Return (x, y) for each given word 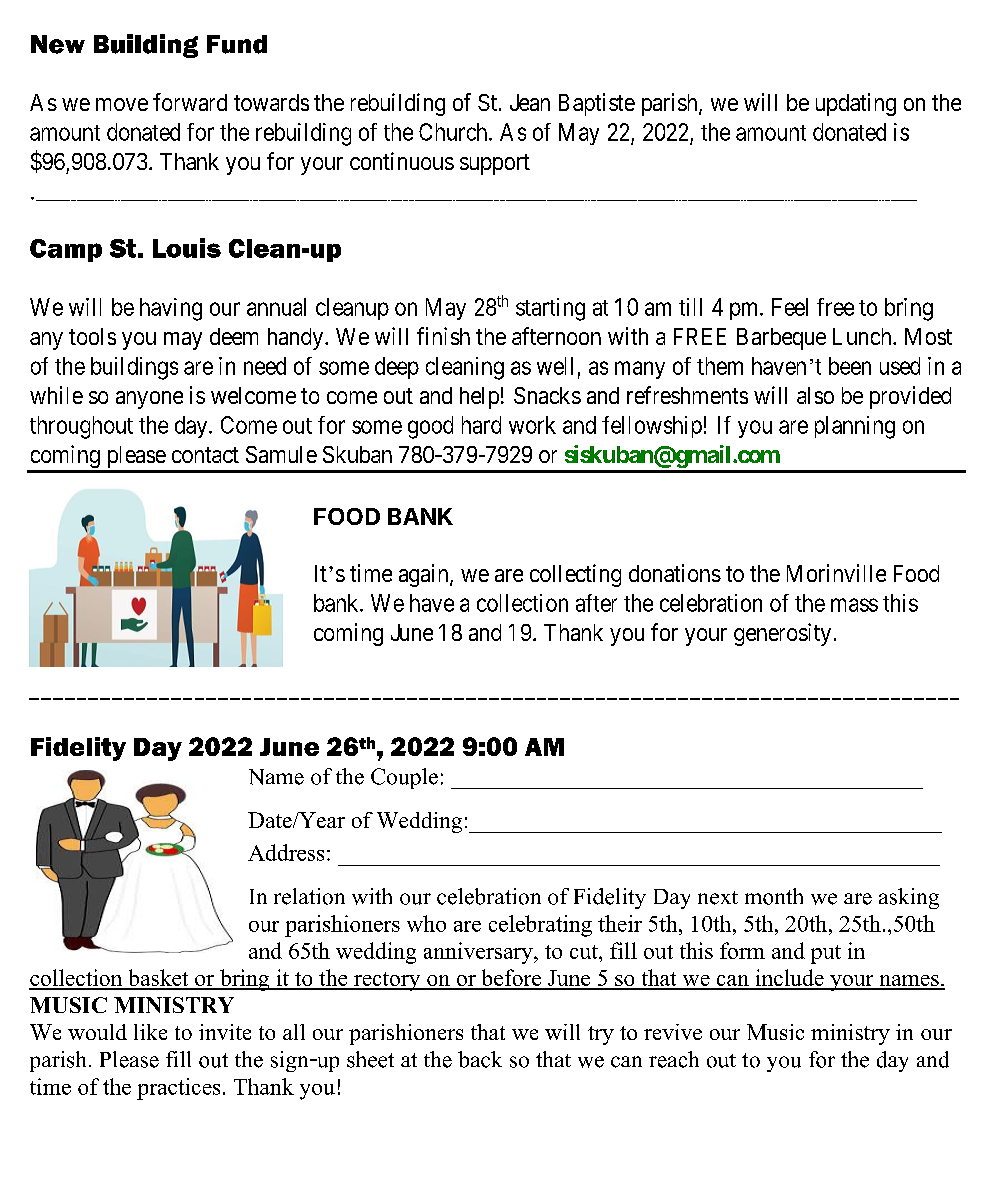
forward (190, 102)
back (480, 1059)
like (150, 1032)
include (789, 979)
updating (856, 104)
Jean (530, 102)
